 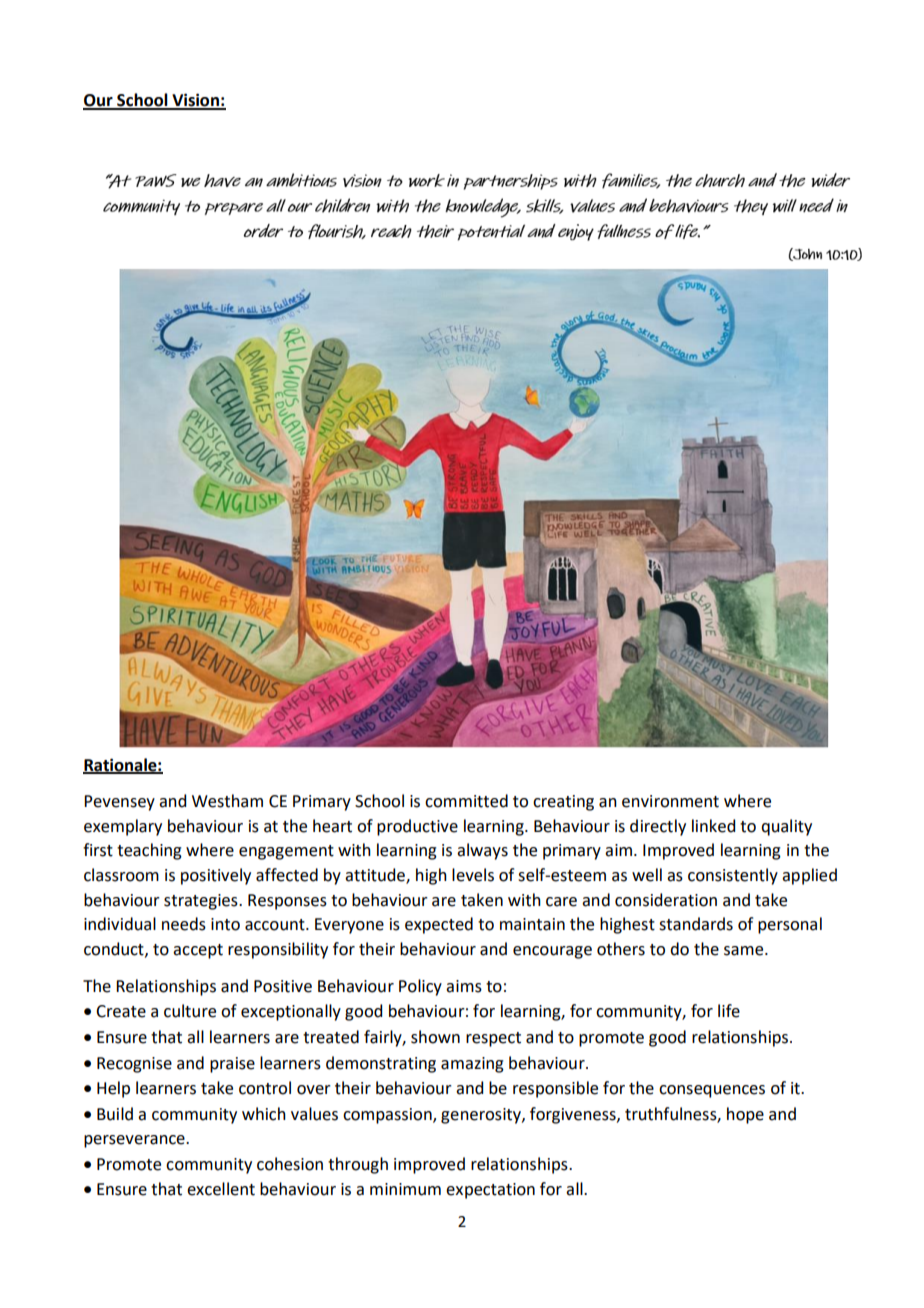 What do you see at coordinates (466, 801) in the screenshot?
I see `committed` at bounding box center [466, 801].
